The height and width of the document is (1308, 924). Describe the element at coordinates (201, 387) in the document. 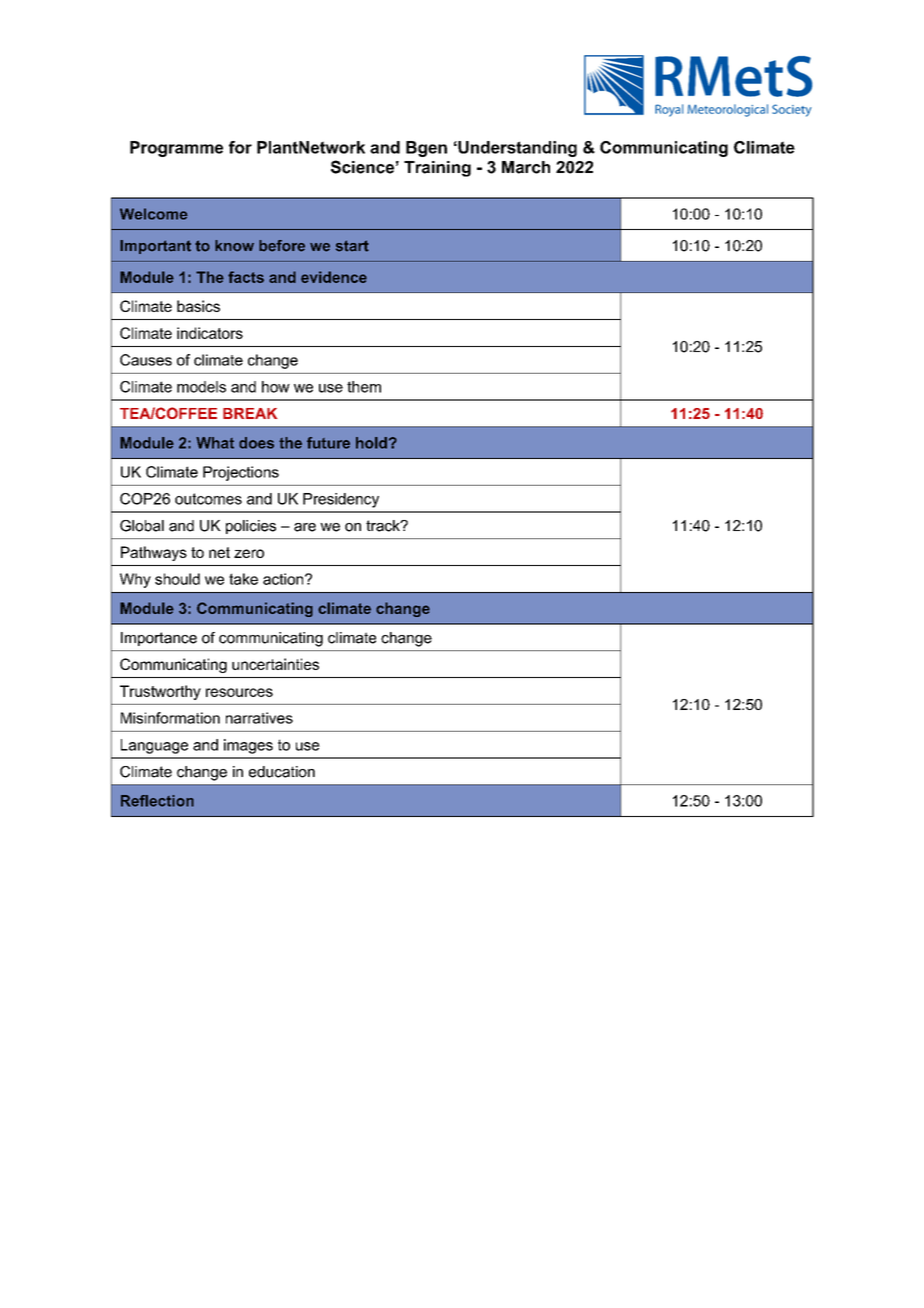

I see `models` at that location.
